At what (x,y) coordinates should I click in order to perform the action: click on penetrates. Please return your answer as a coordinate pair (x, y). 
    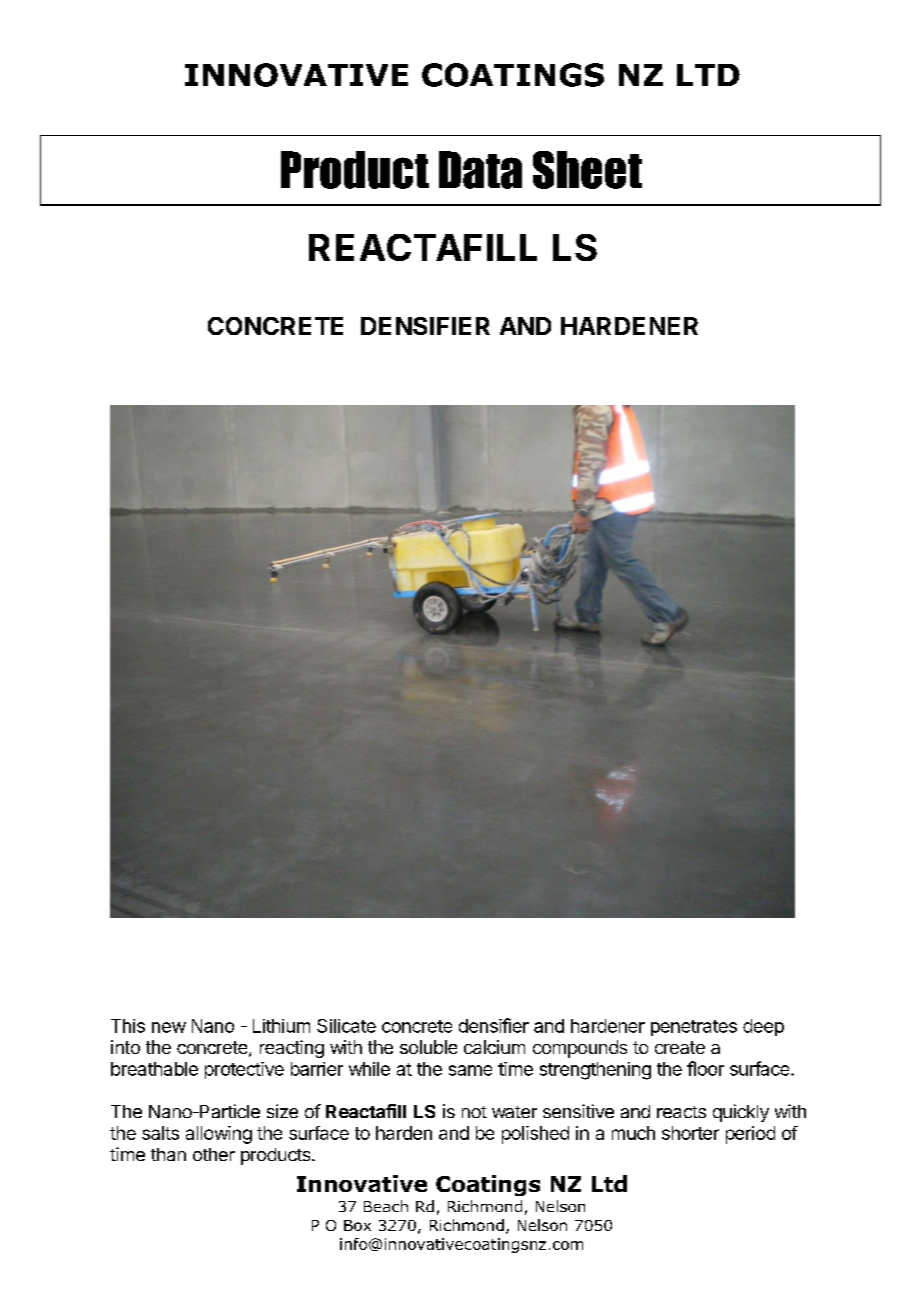
    Looking at the image, I should click on (694, 1028).
